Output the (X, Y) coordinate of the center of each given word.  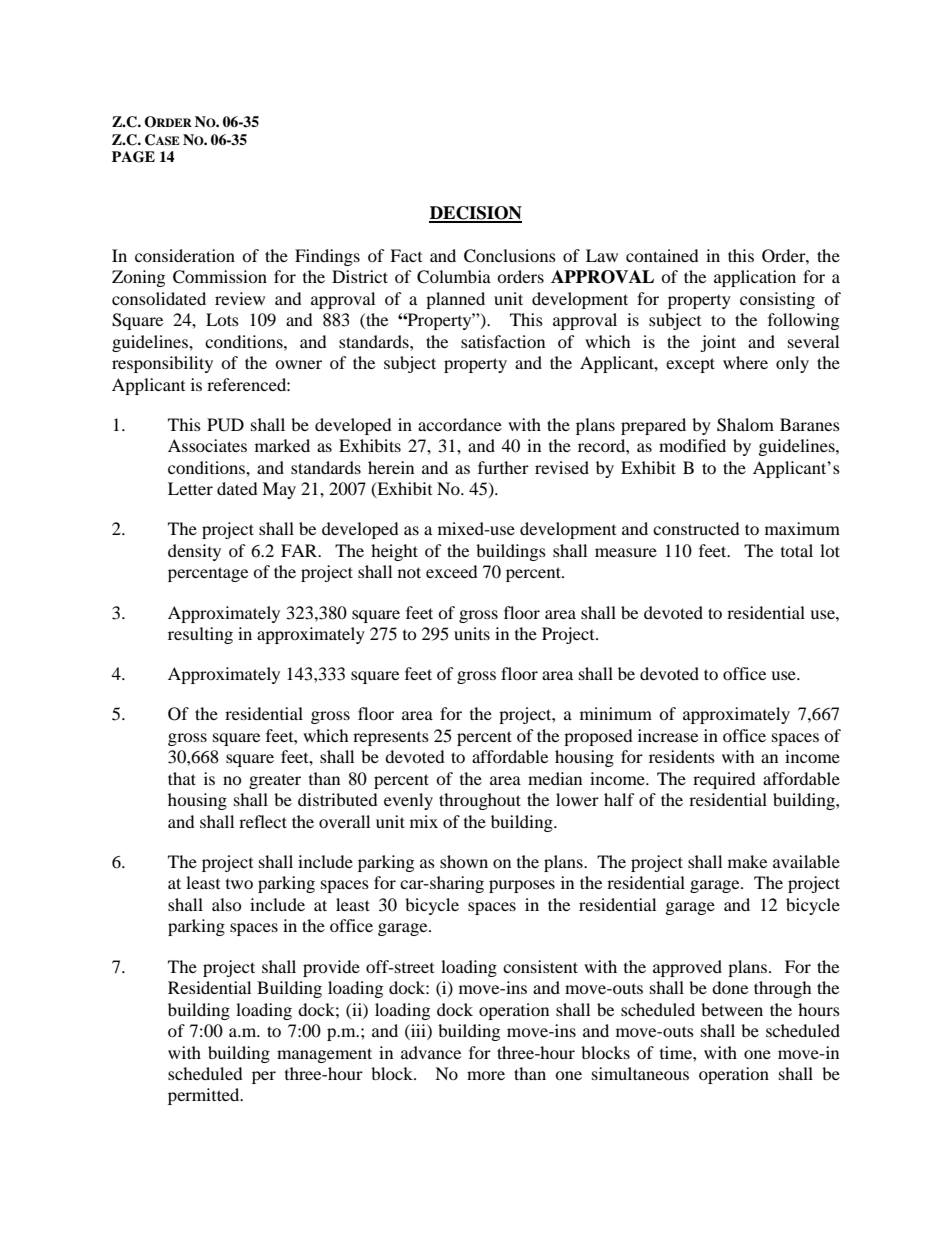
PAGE (133, 157)
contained (662, 255)
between (732, 1009)
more (486, 1075)
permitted (205, 1096)
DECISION (475, 214)
